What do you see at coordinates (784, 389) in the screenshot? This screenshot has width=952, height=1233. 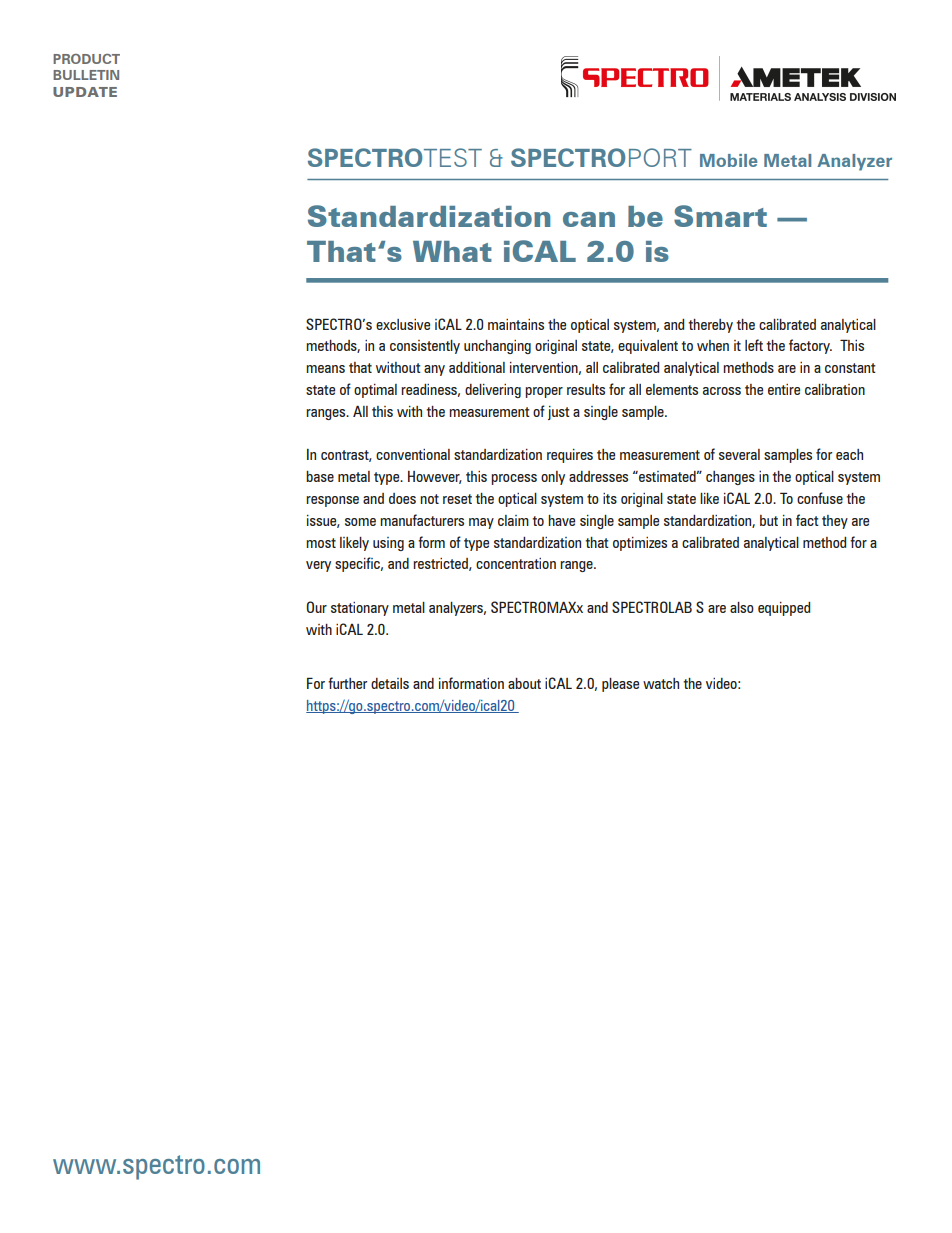 I see `entire` at bounding box center [784, 389].
